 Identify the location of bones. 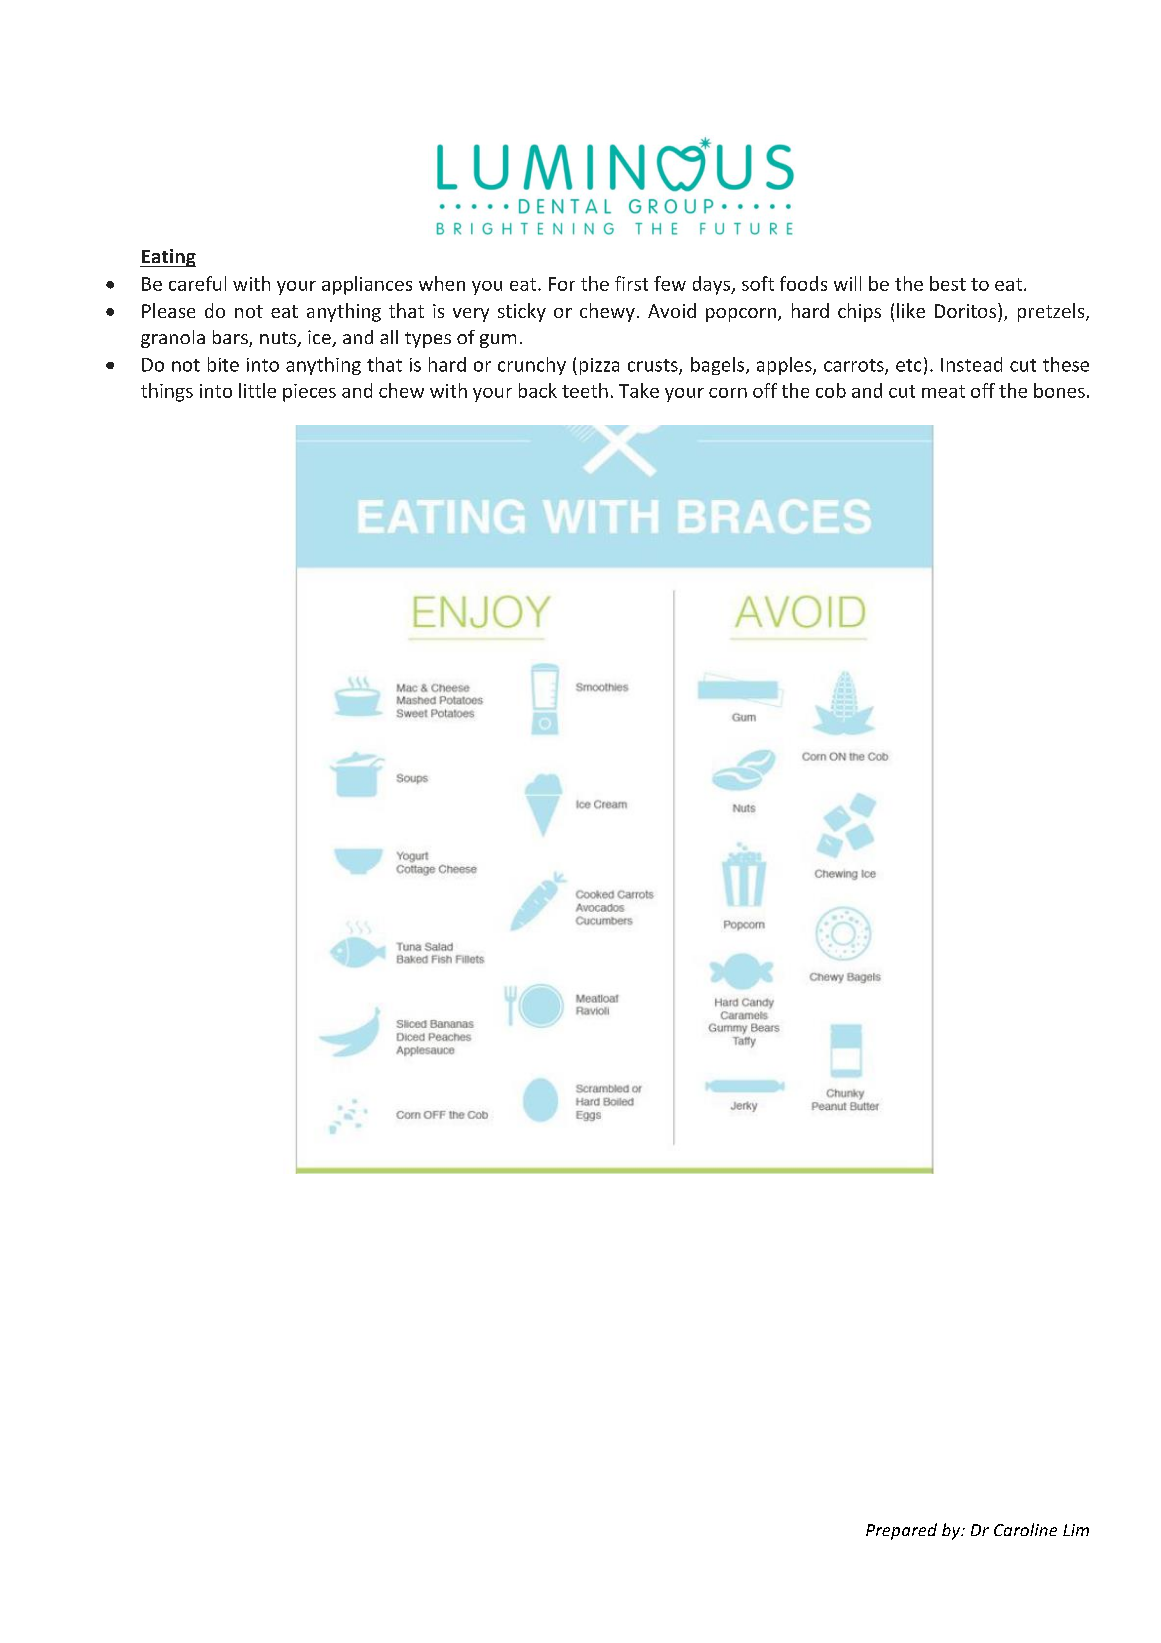
(1059, 390).
